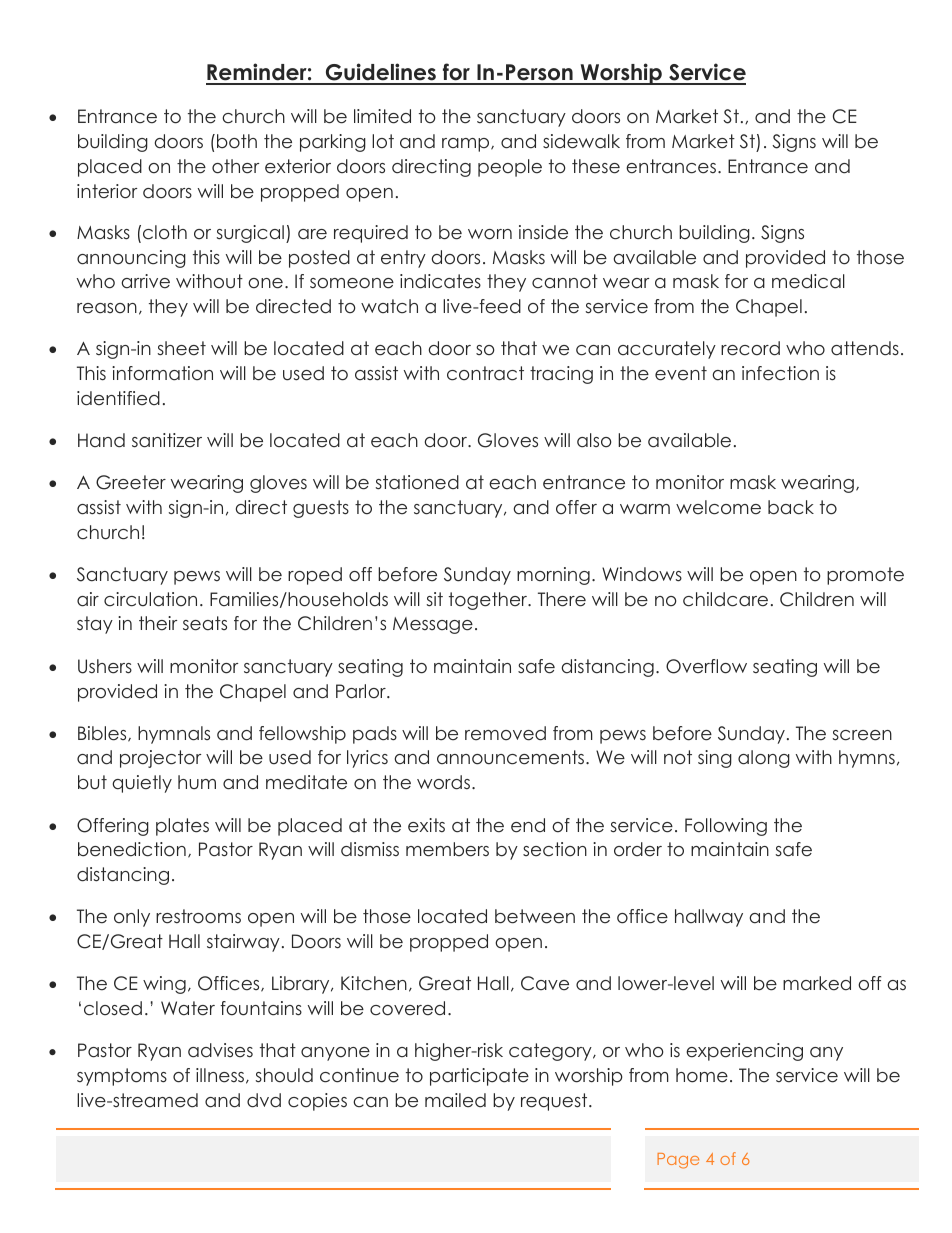 Image resolution: width=952 pixels, height=1233 pixels. What do you see at coordinates (596, 166) in the screenshot?
I see `these` at bounding box center [596, 166].
